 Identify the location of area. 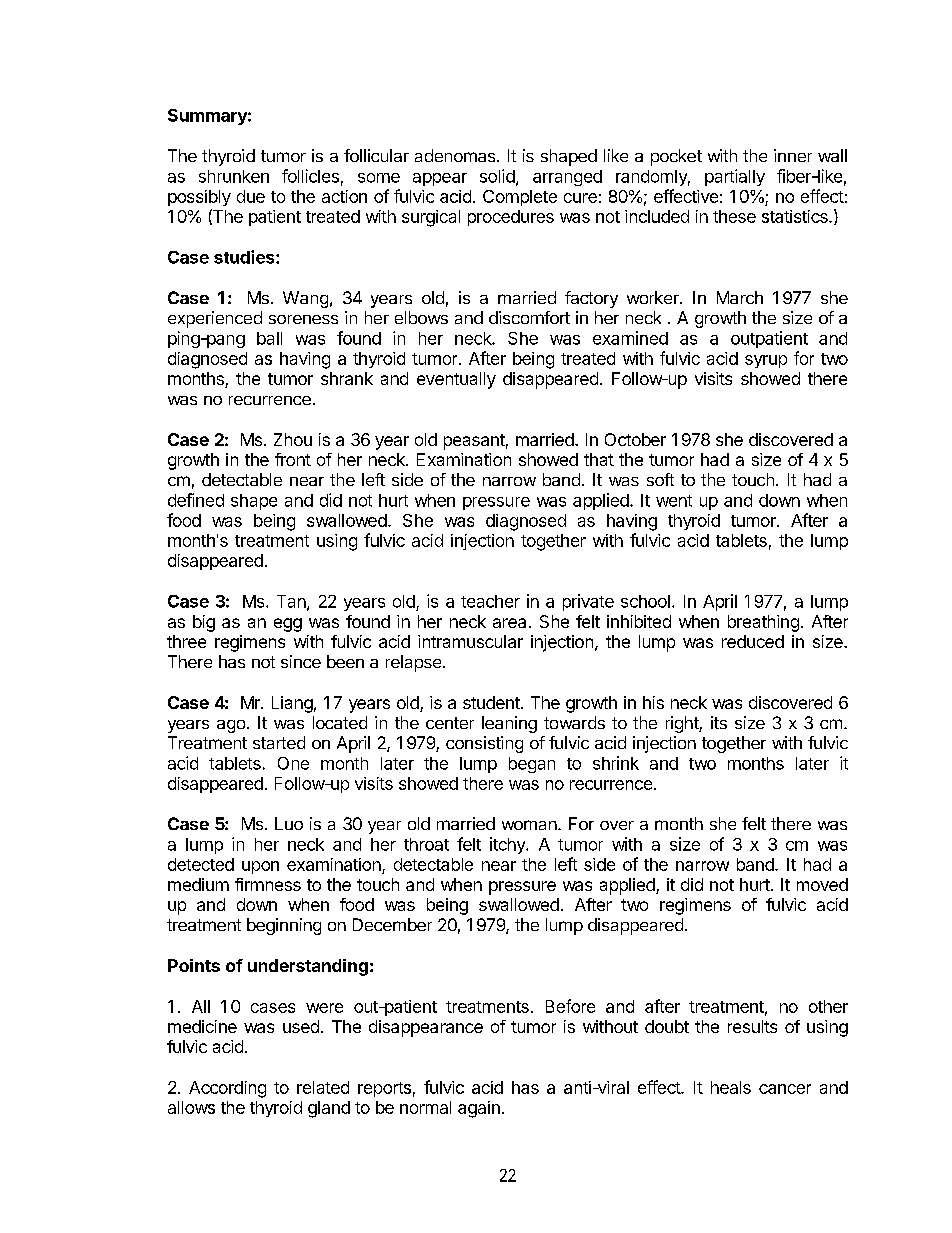
(509, 623).
